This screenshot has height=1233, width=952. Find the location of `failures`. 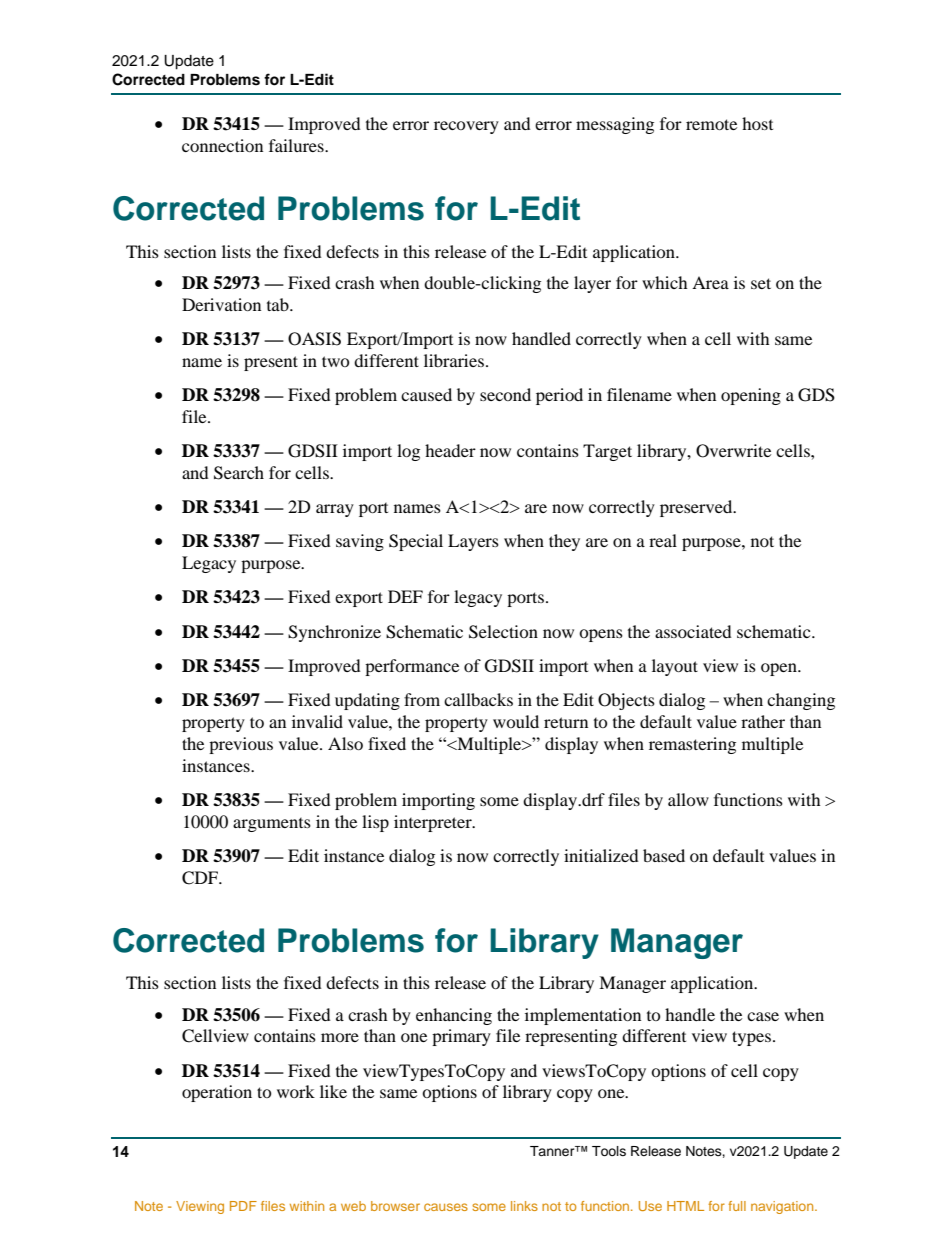

failures is located at coordinates (297, 145).
